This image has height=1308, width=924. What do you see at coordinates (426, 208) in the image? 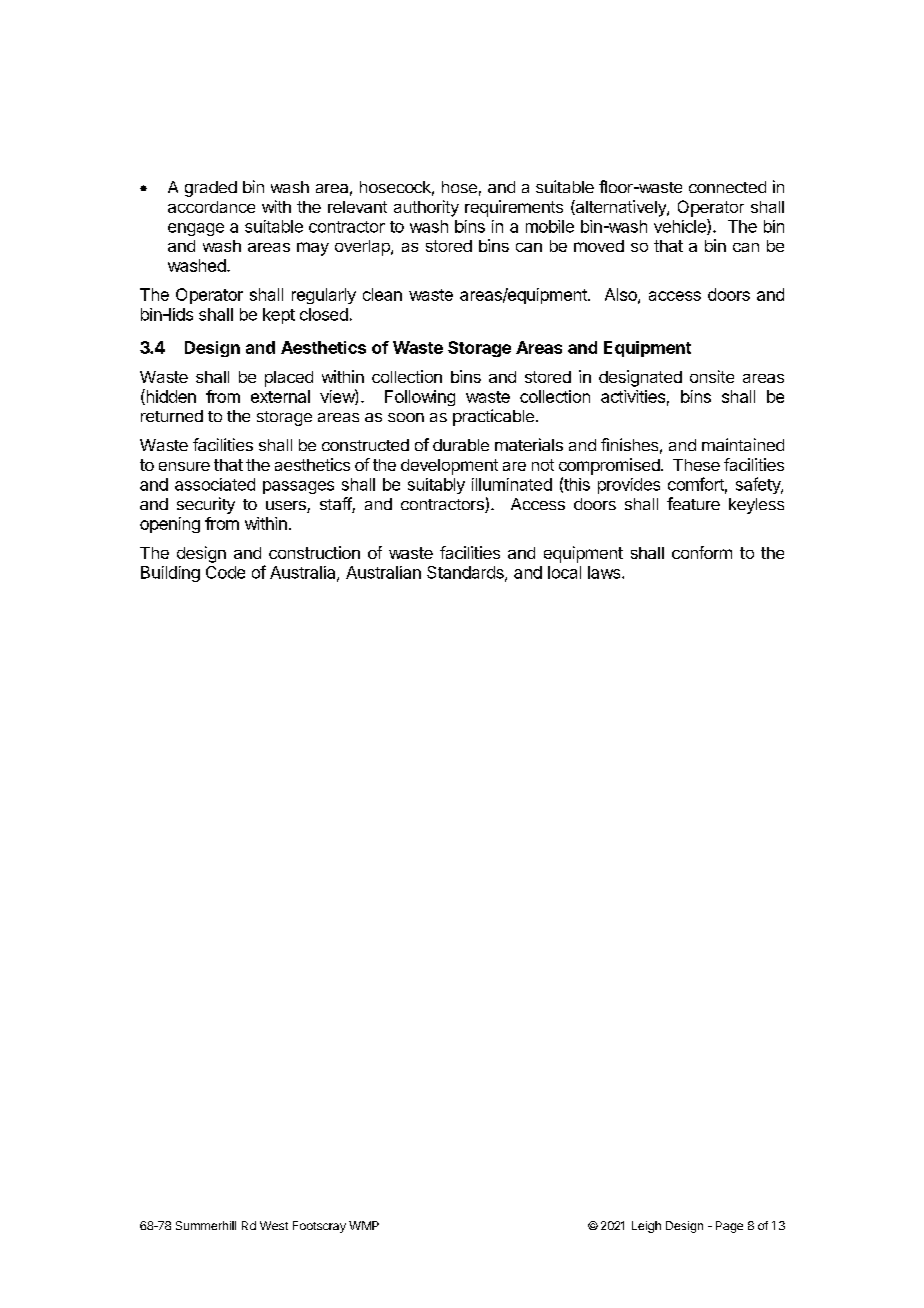
I see `authority` at bounding box center [426, 208].
